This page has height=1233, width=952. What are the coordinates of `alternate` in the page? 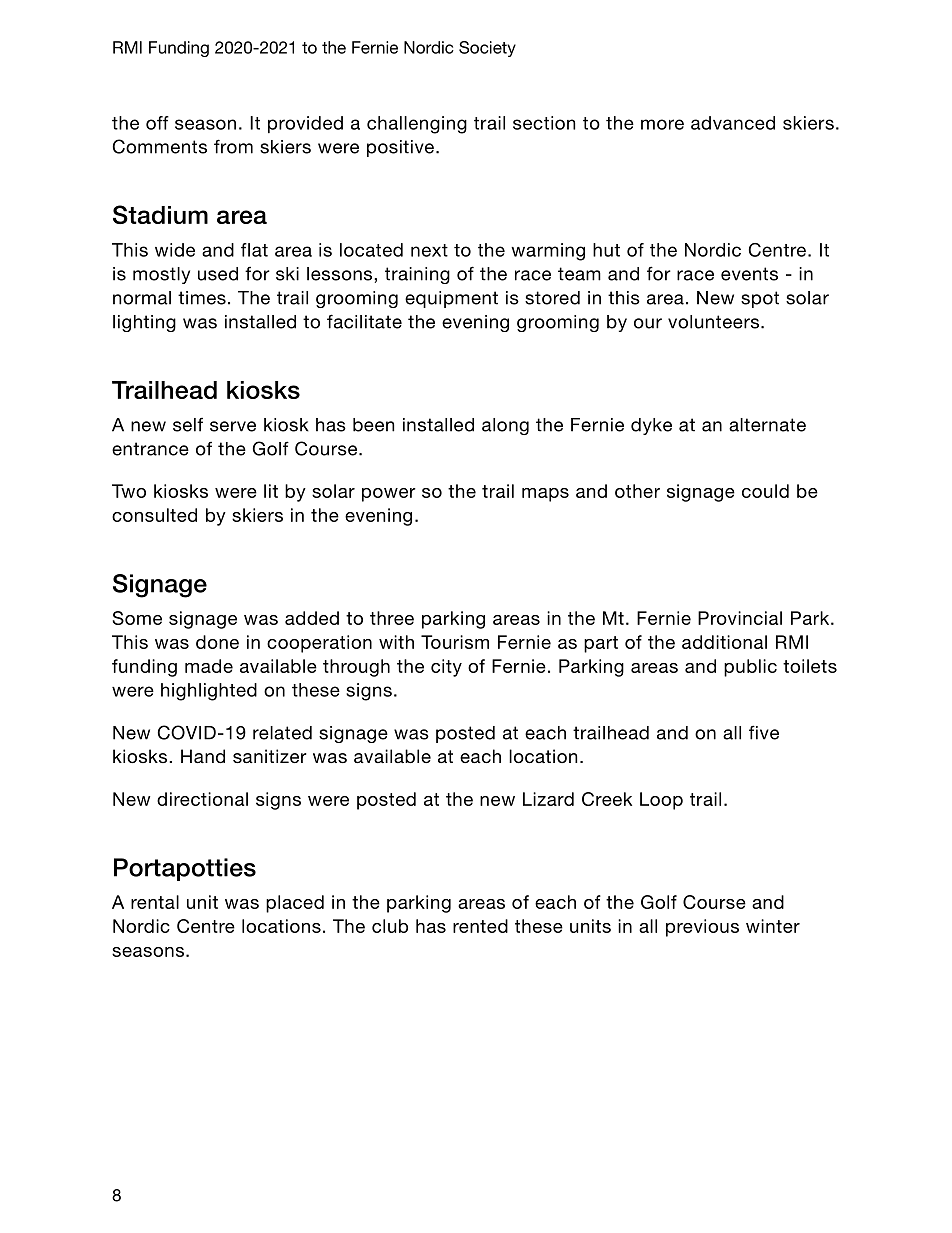 It's located at (767, 425).
